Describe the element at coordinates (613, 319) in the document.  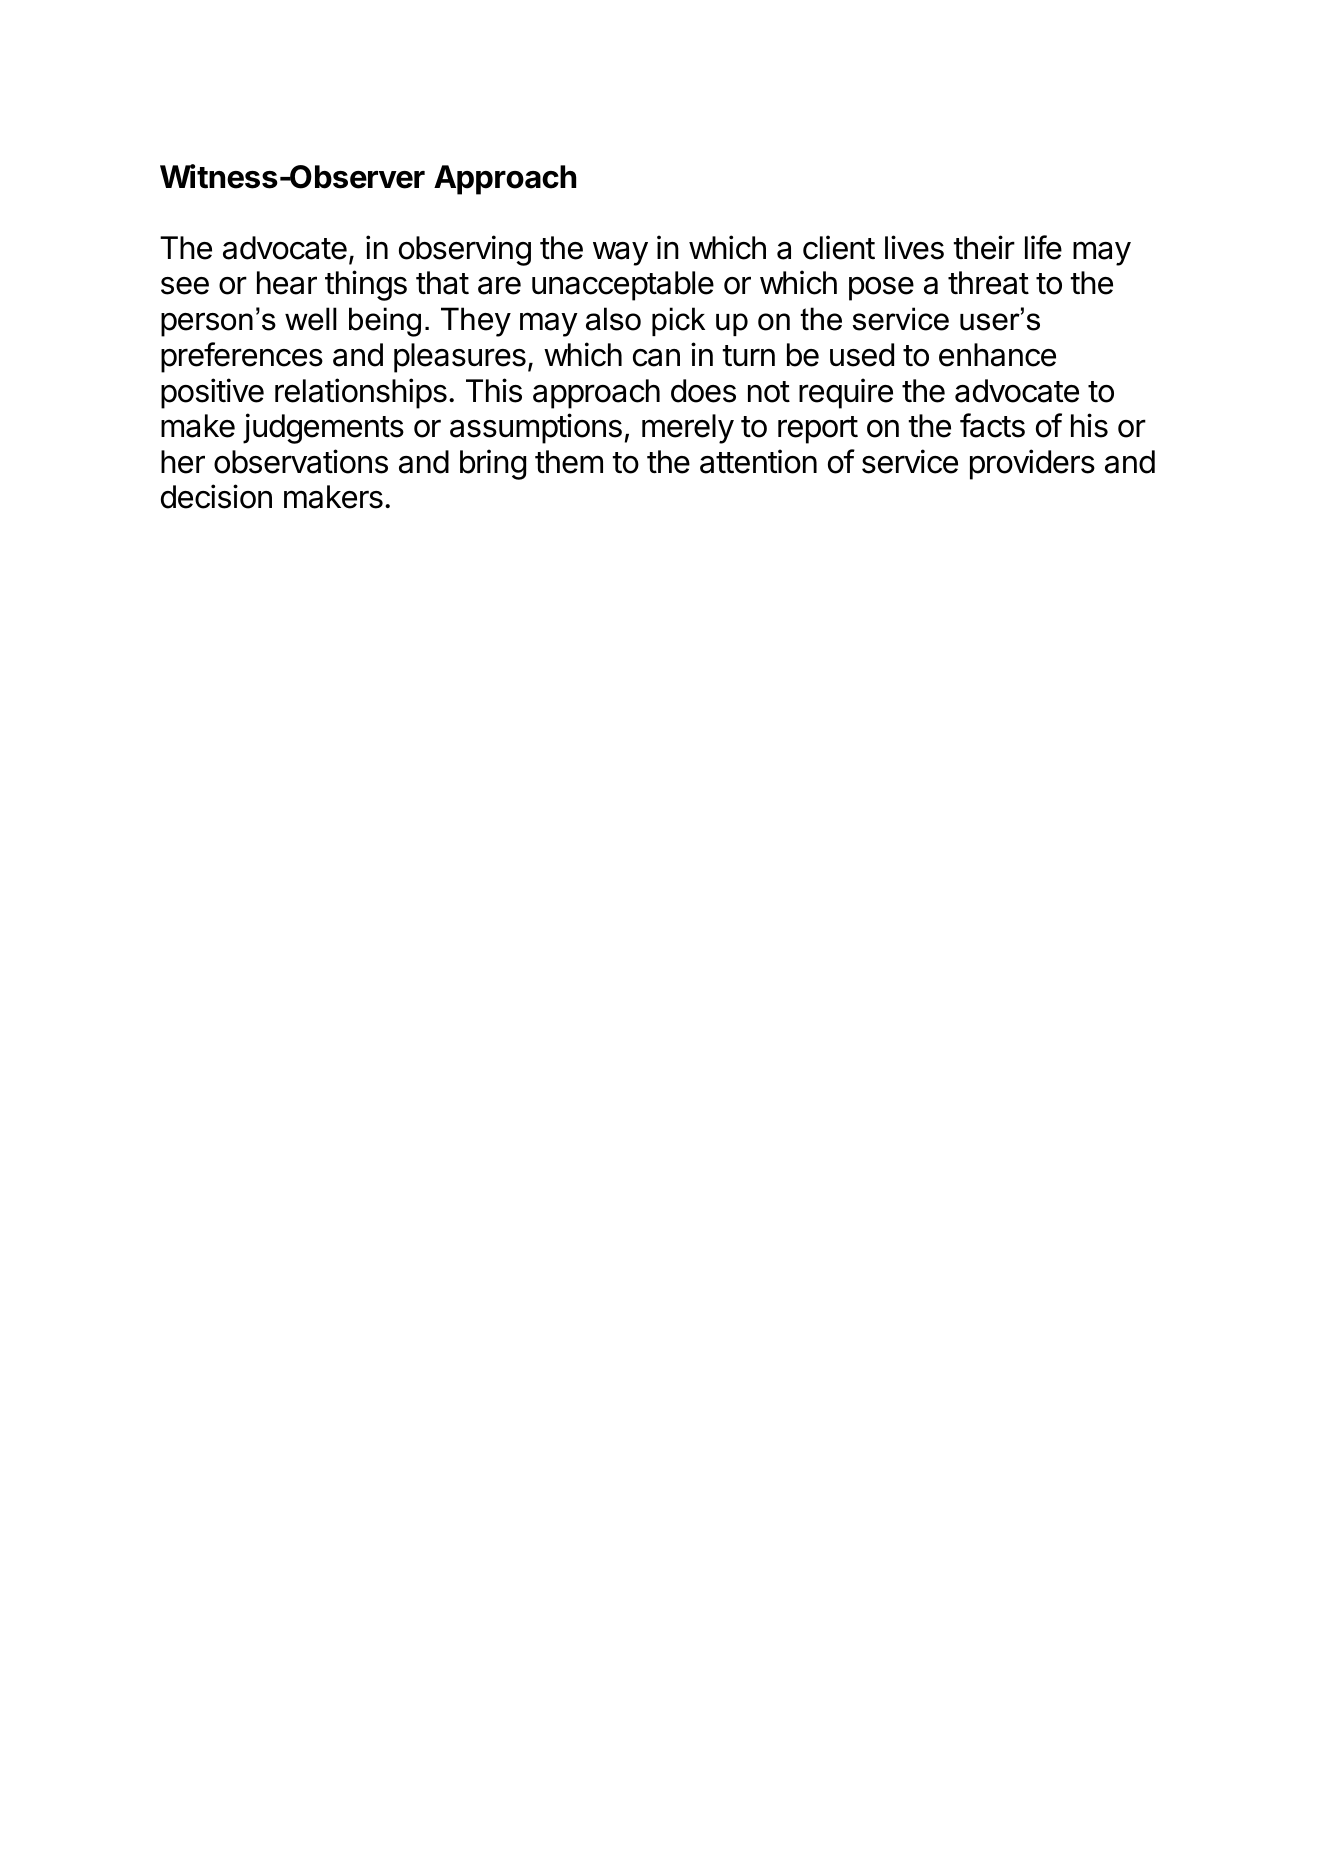
I see `also` at that location.
